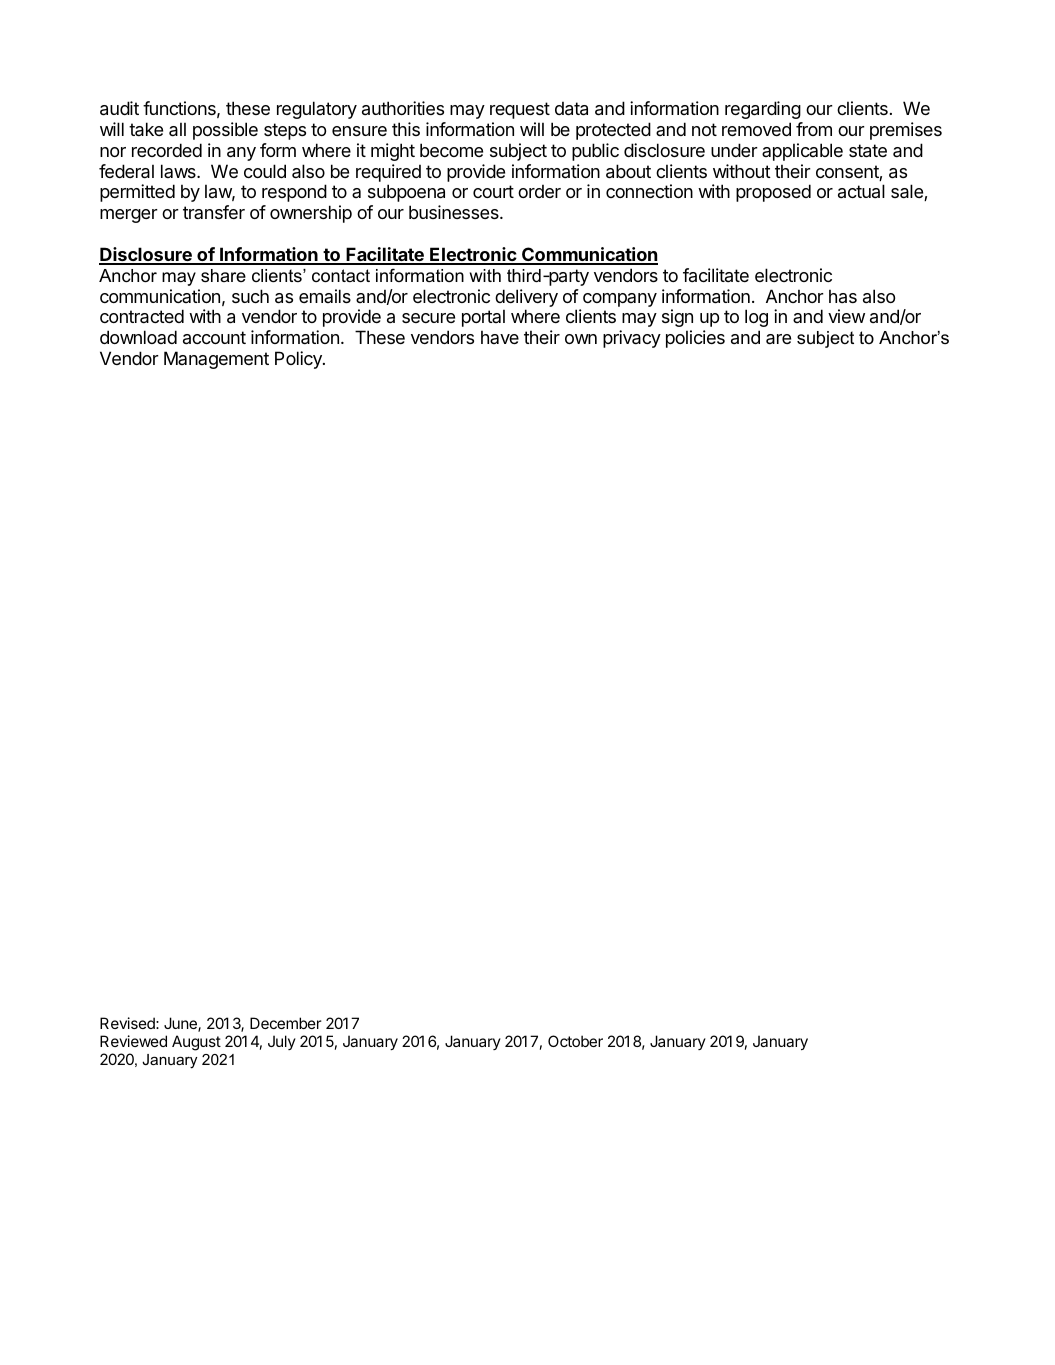 The width and height of the image is (1055, 1365). I want to click on from, so click(814, 129).
